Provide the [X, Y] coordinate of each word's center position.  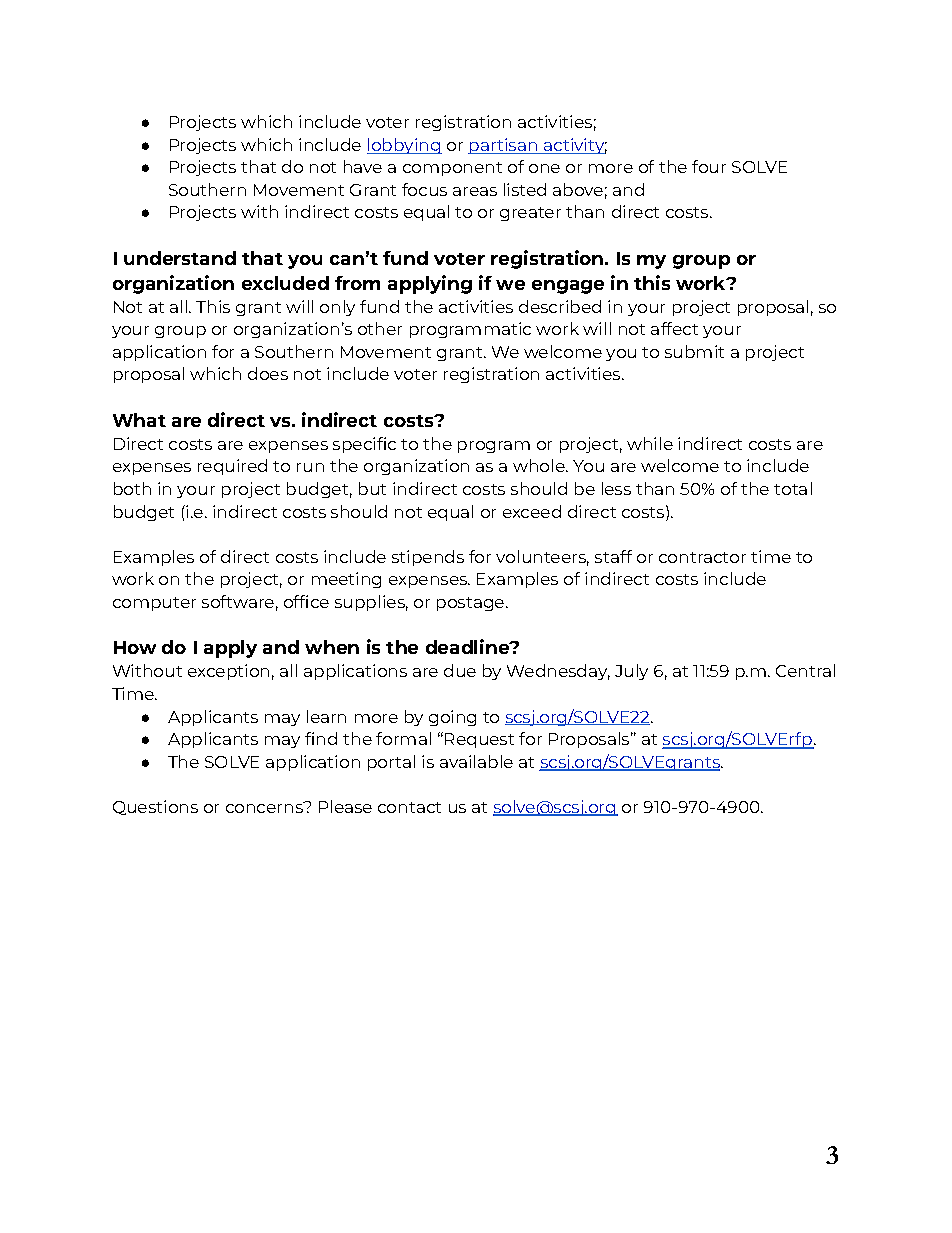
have [363, 166]
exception [228, 672]
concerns [265, 807]
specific [364, 445]
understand [180, 258]
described [560, 306]
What [139, 420]
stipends [428, 558]
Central [805, 670]
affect [674, 328]
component [452, 169]
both [132, 488]
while [650, 443]
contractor [702, 557]
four [709, 166]
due [460, 670]
